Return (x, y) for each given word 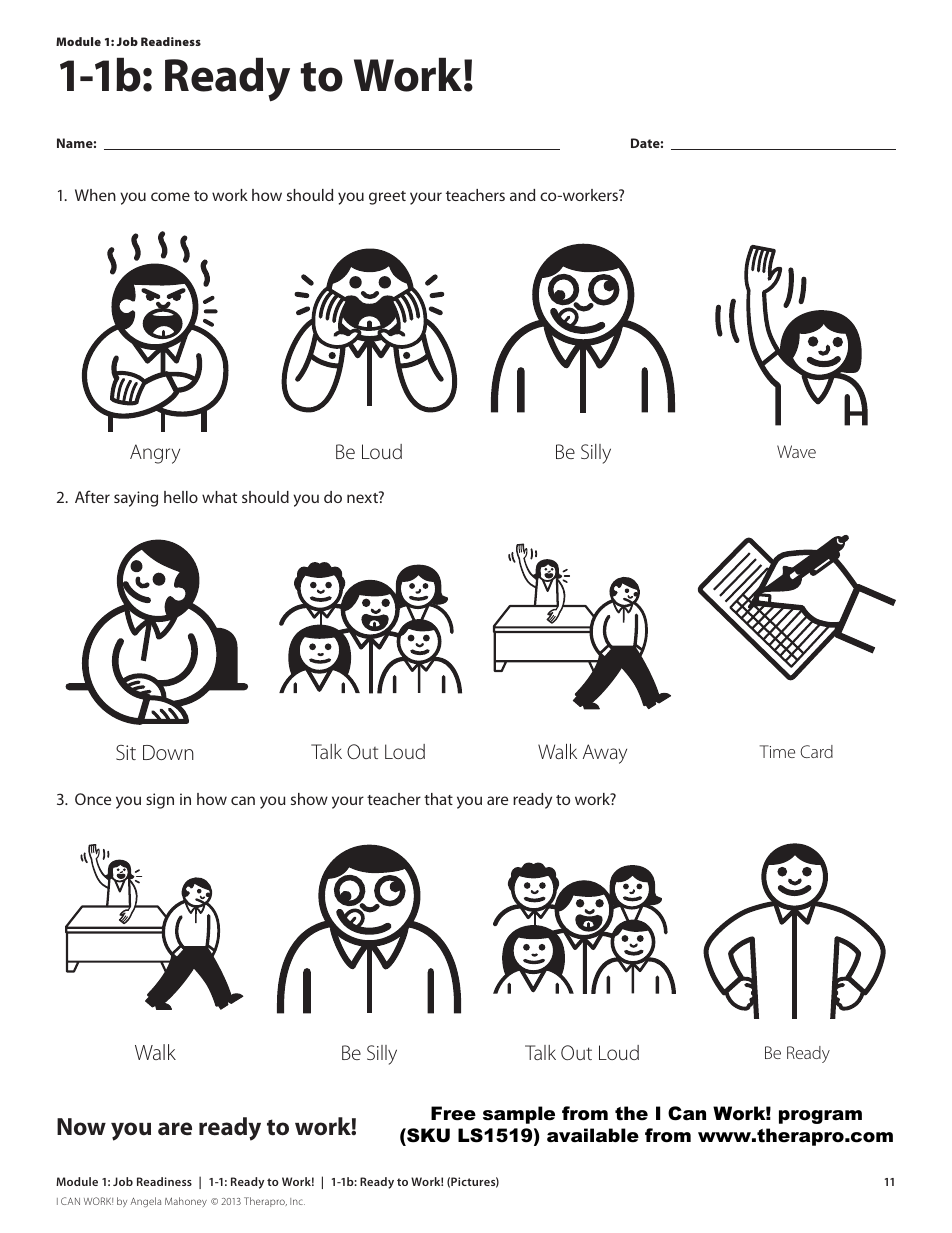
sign (160, 801)
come (170, 196)
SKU (427, 1135)
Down (168, 752)
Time (777, 751)
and (522, 195)
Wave (796, 451)
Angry (155, 454)
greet (387, 198)
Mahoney (186, 1202)
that (438, 799)
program (820, 1117)
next (363, 497)
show (309, 799)
